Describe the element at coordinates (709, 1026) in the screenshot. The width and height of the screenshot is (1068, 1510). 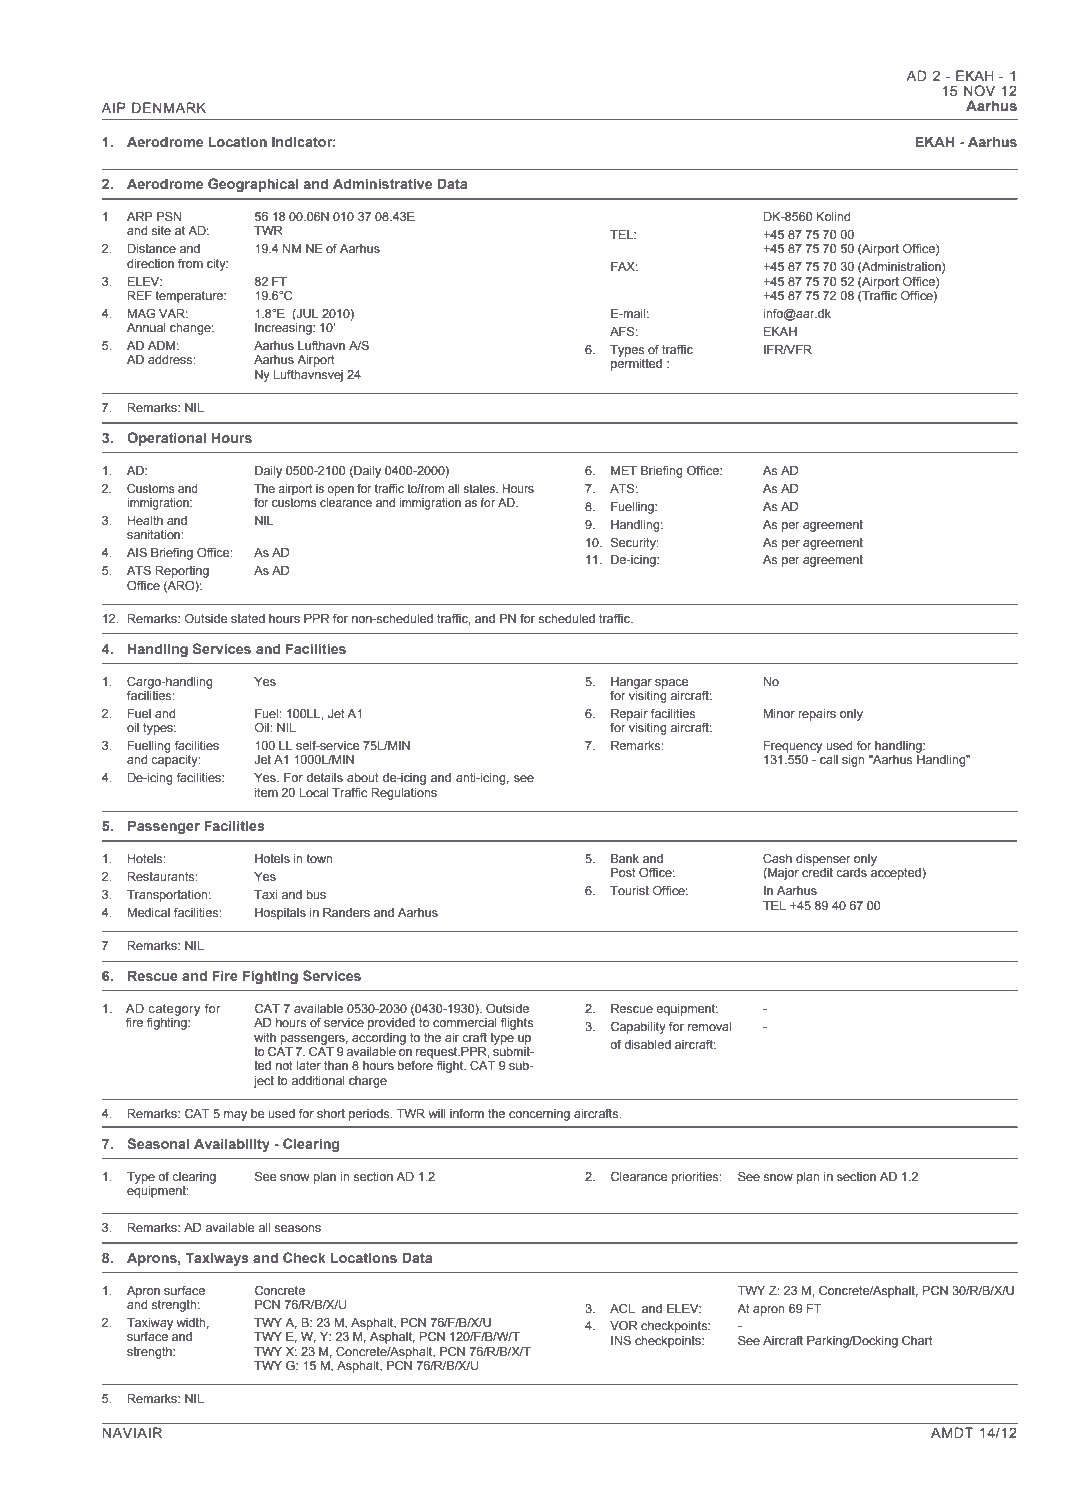
I see `removal` at that location.
